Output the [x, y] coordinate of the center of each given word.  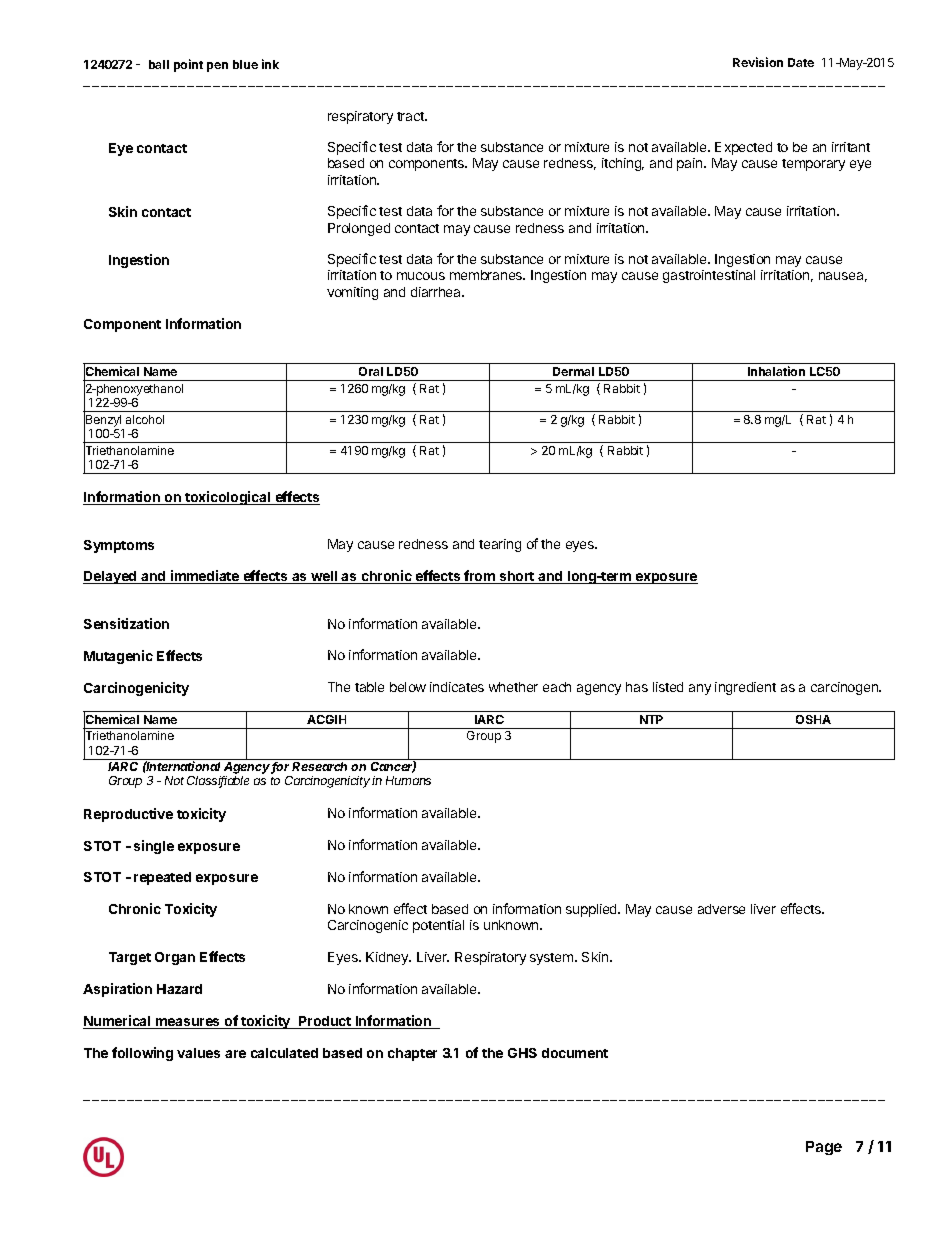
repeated [162, 878]
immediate [205, 577]
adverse [721, 909]
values [198, 1053]
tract [411, 116]
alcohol [145, 419]
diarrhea [437, 292]
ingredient [745, 688]
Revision [758, 62]
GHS [522, 1053]
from [479, 577]
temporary [813, 165]
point [188, 65]
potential [438, 926]
